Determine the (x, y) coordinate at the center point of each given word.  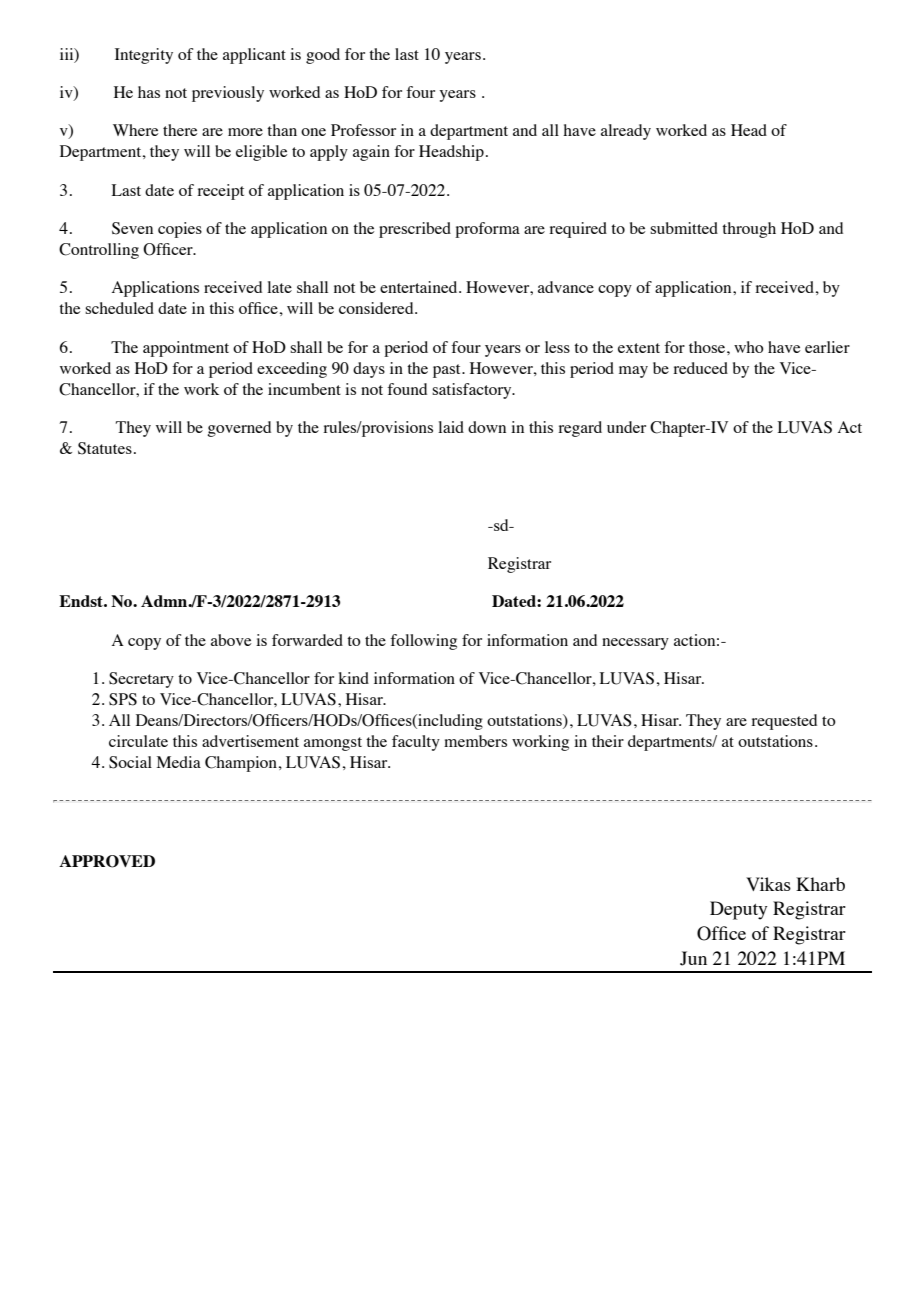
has (149, 92)
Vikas (768, 884)
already (626, 132)
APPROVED (107, 861)
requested (784, 722)
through (749, 230)
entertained (420, 287)
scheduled (119, 308)
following (423, 642)
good (323, 56)
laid (451, 427)
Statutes (105, 448)
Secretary (141, 680)
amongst (333, 744)
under (626, 427)
